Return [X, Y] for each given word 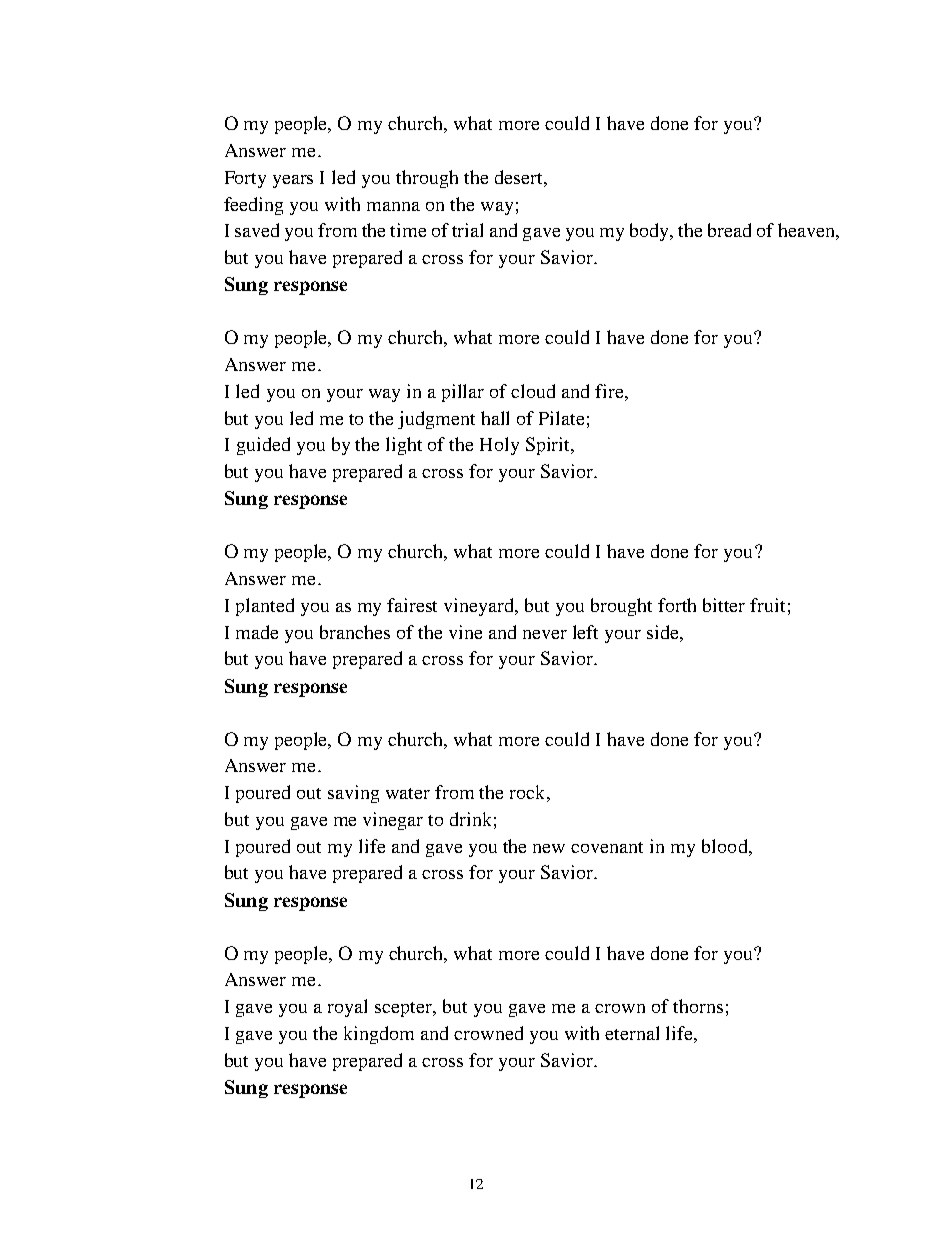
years [293, 181]
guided [263, 446]
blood [726, 846]
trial [467, 230]
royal [347, 1008]
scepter [405, 1009]
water [408, 793]
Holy [499, 446]
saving [353, 794]
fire [610, 391]
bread [729, 230]
